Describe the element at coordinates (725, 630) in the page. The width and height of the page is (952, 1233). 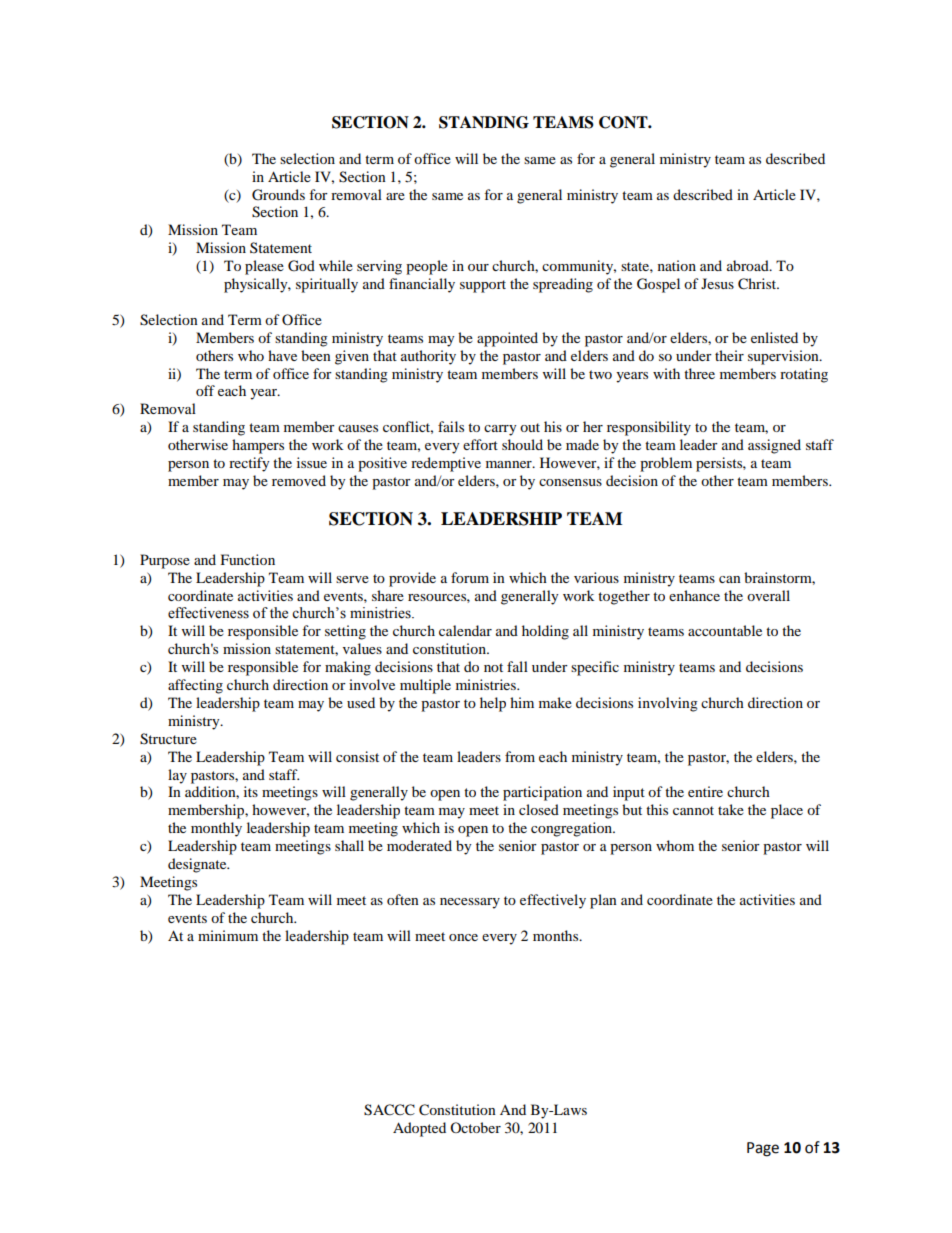
I see `accountable` at that location.
